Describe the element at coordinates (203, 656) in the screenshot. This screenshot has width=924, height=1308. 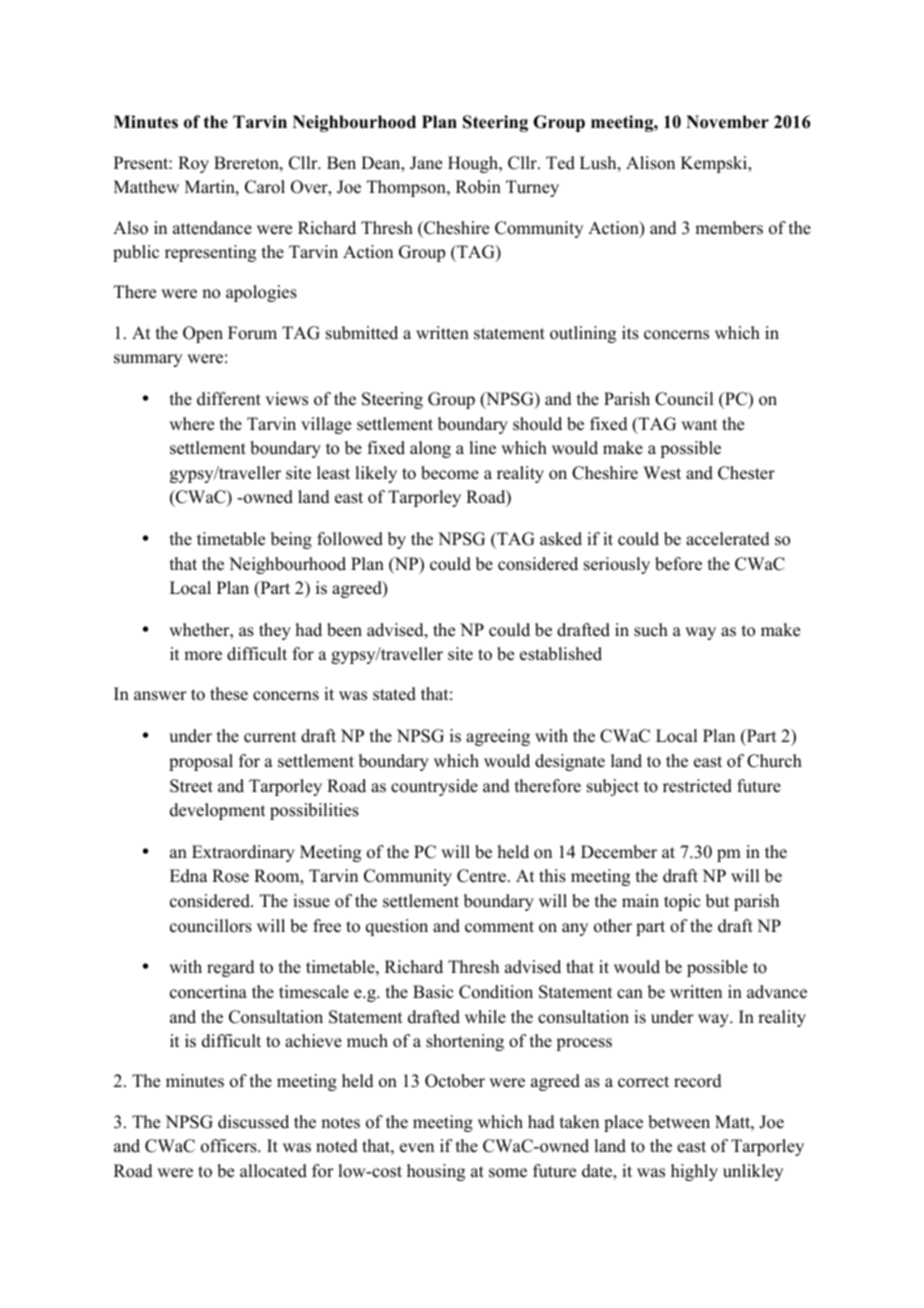
I see `more` at that location.
